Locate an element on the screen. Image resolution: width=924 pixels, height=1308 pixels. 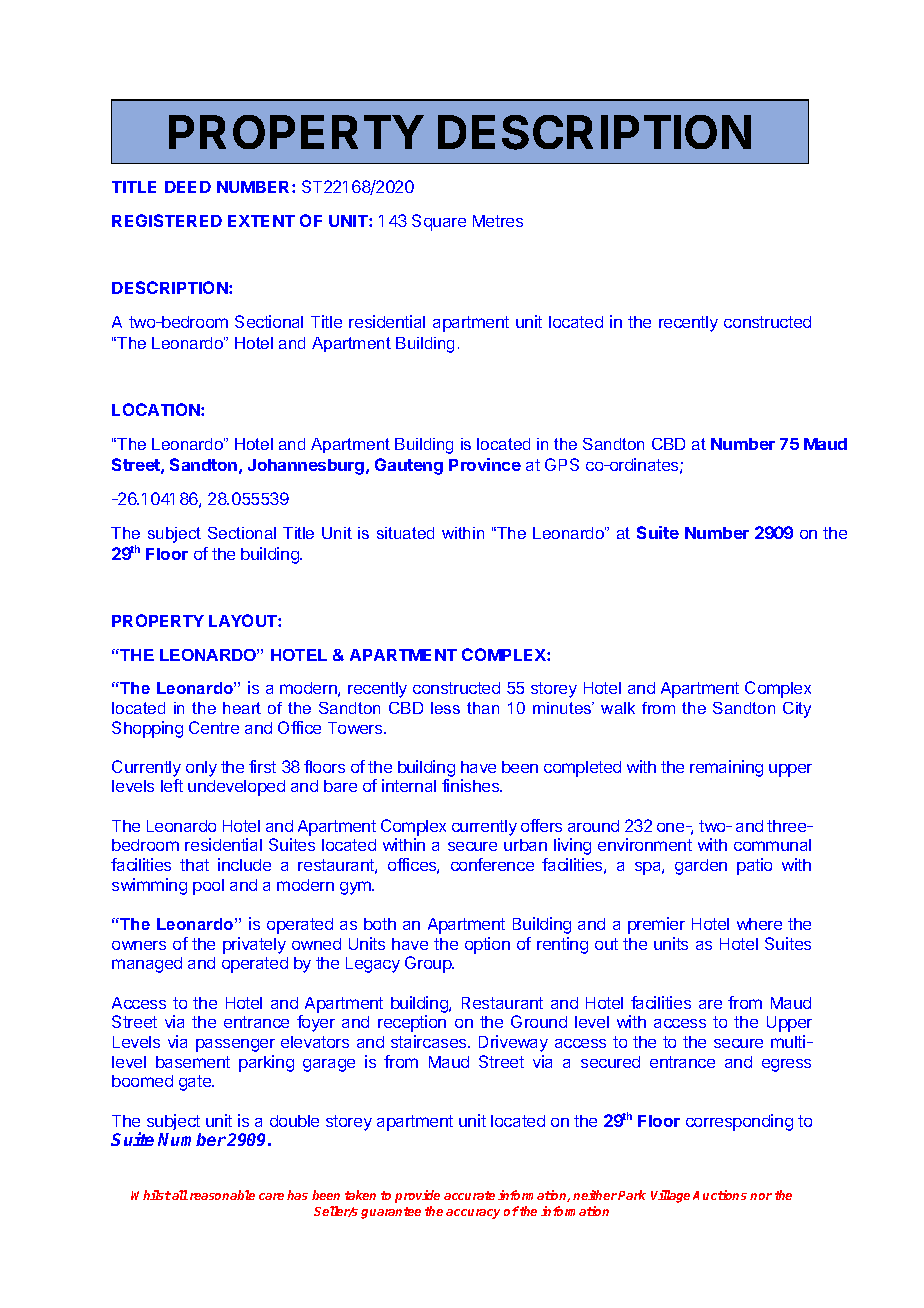
Metres is located at coordinates (498, 221).
